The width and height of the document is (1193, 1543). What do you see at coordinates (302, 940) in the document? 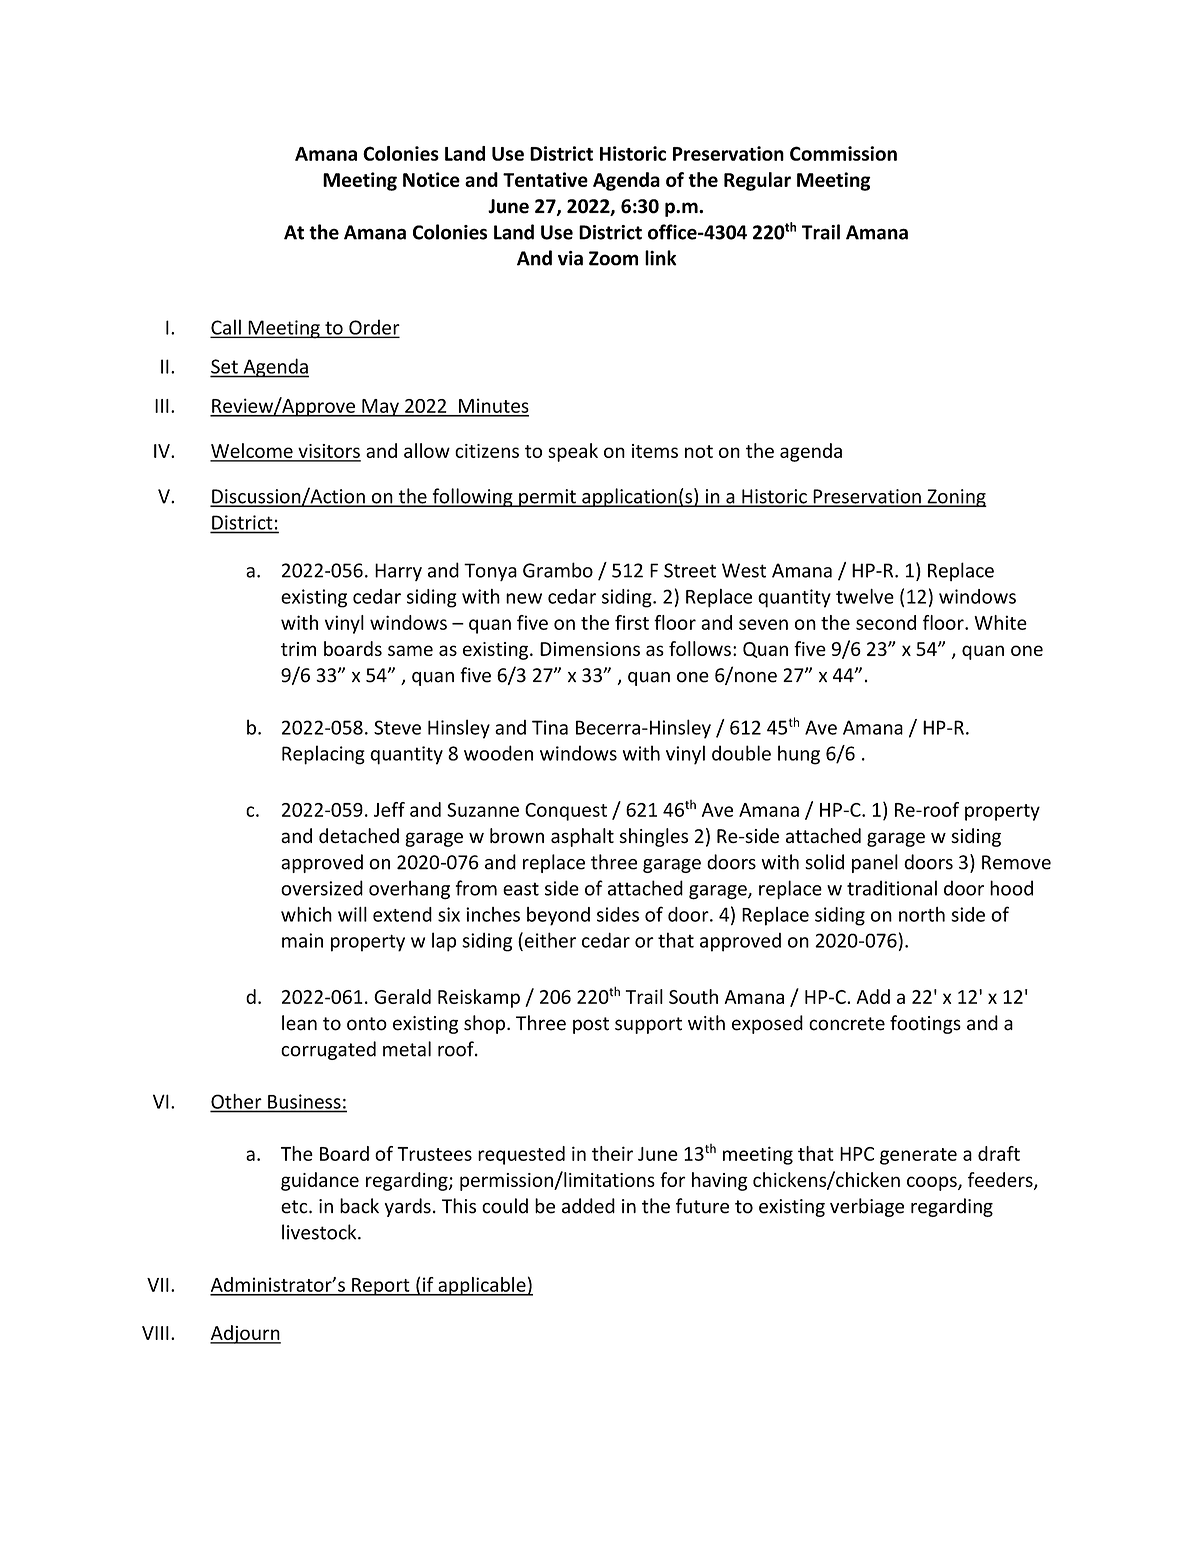
I see `main` at bounding box center [302, 940].
